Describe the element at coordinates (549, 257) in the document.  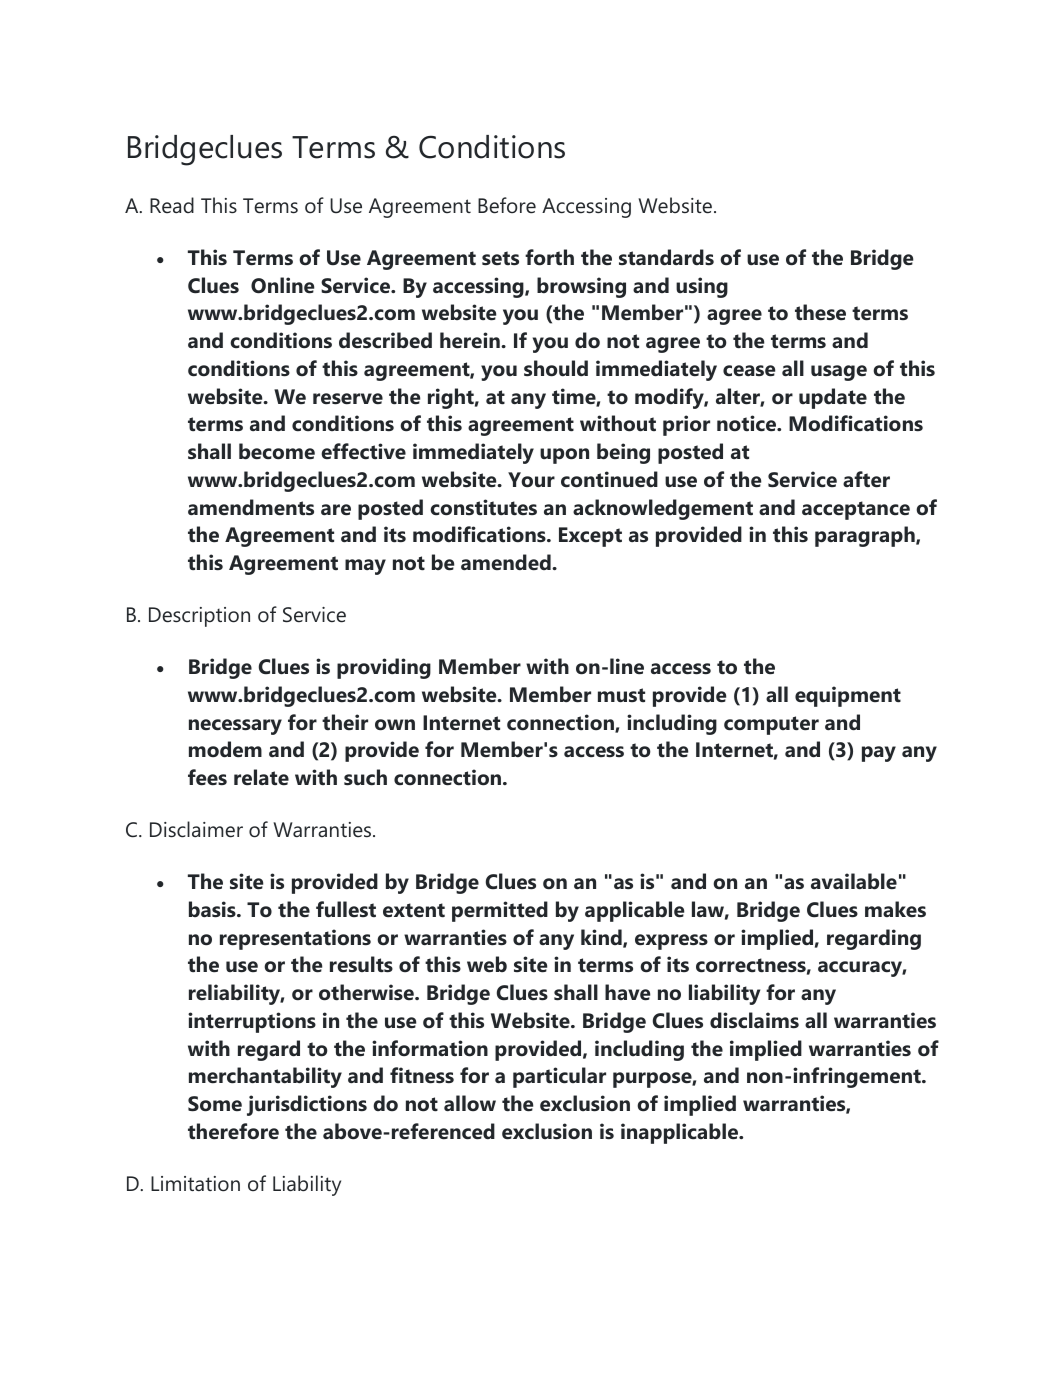
I see `forth` at that location.
